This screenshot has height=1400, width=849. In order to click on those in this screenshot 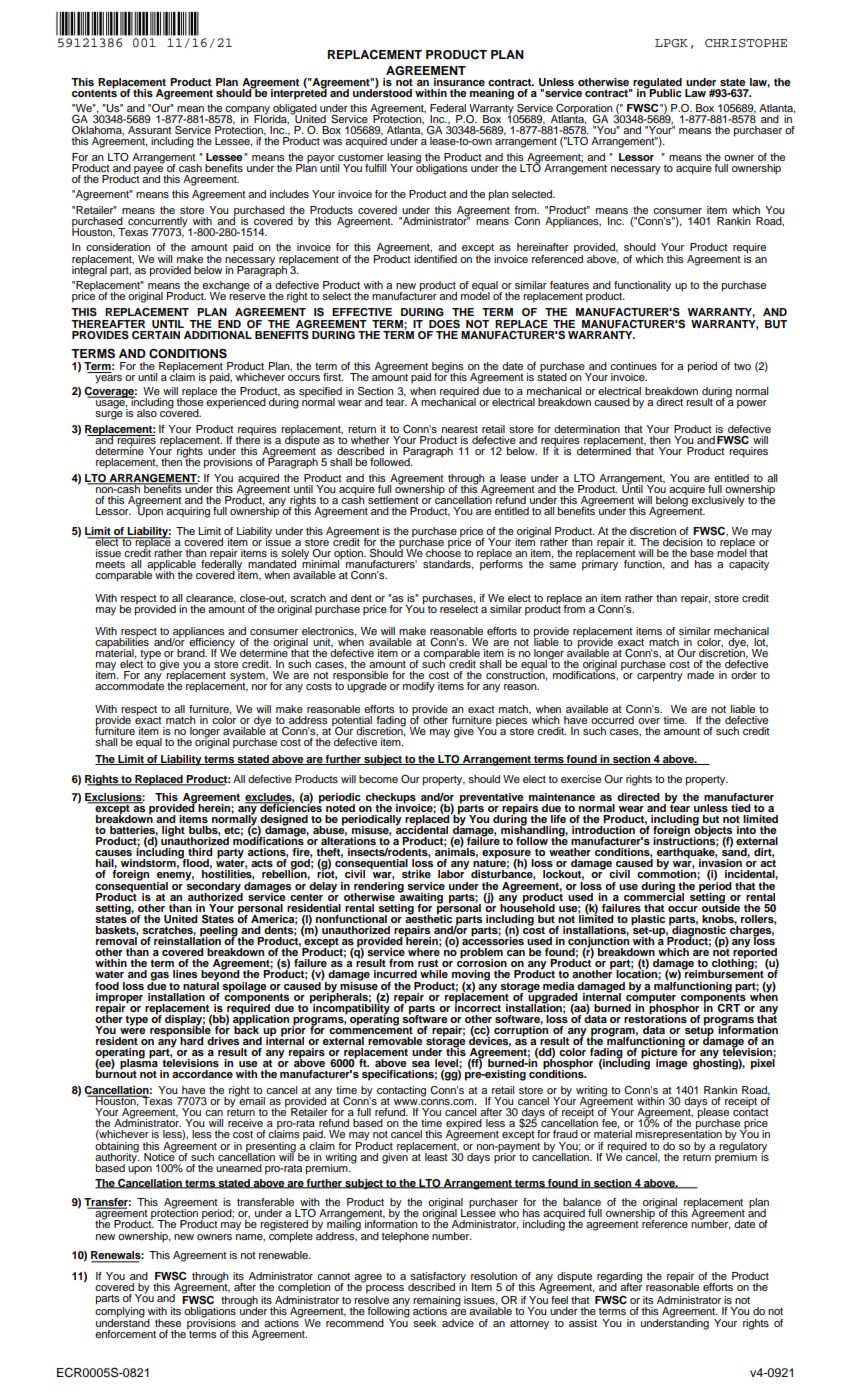, I will do `click(190, 401)`.
